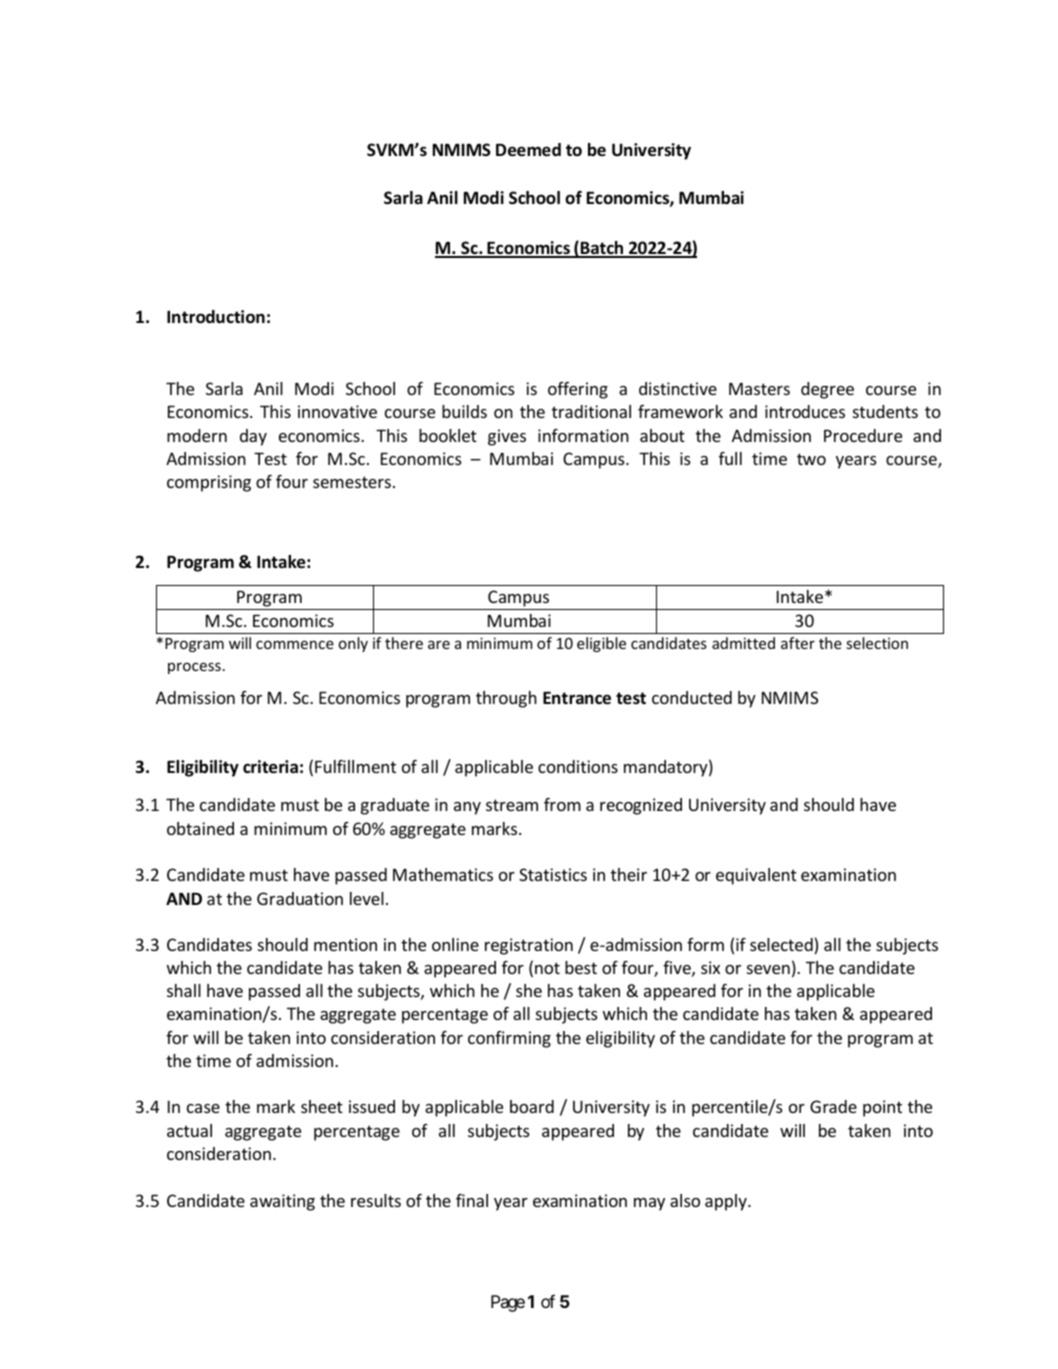 The width and height of the image is (1058, 1369). I want to click on through, so click(506, 699).
